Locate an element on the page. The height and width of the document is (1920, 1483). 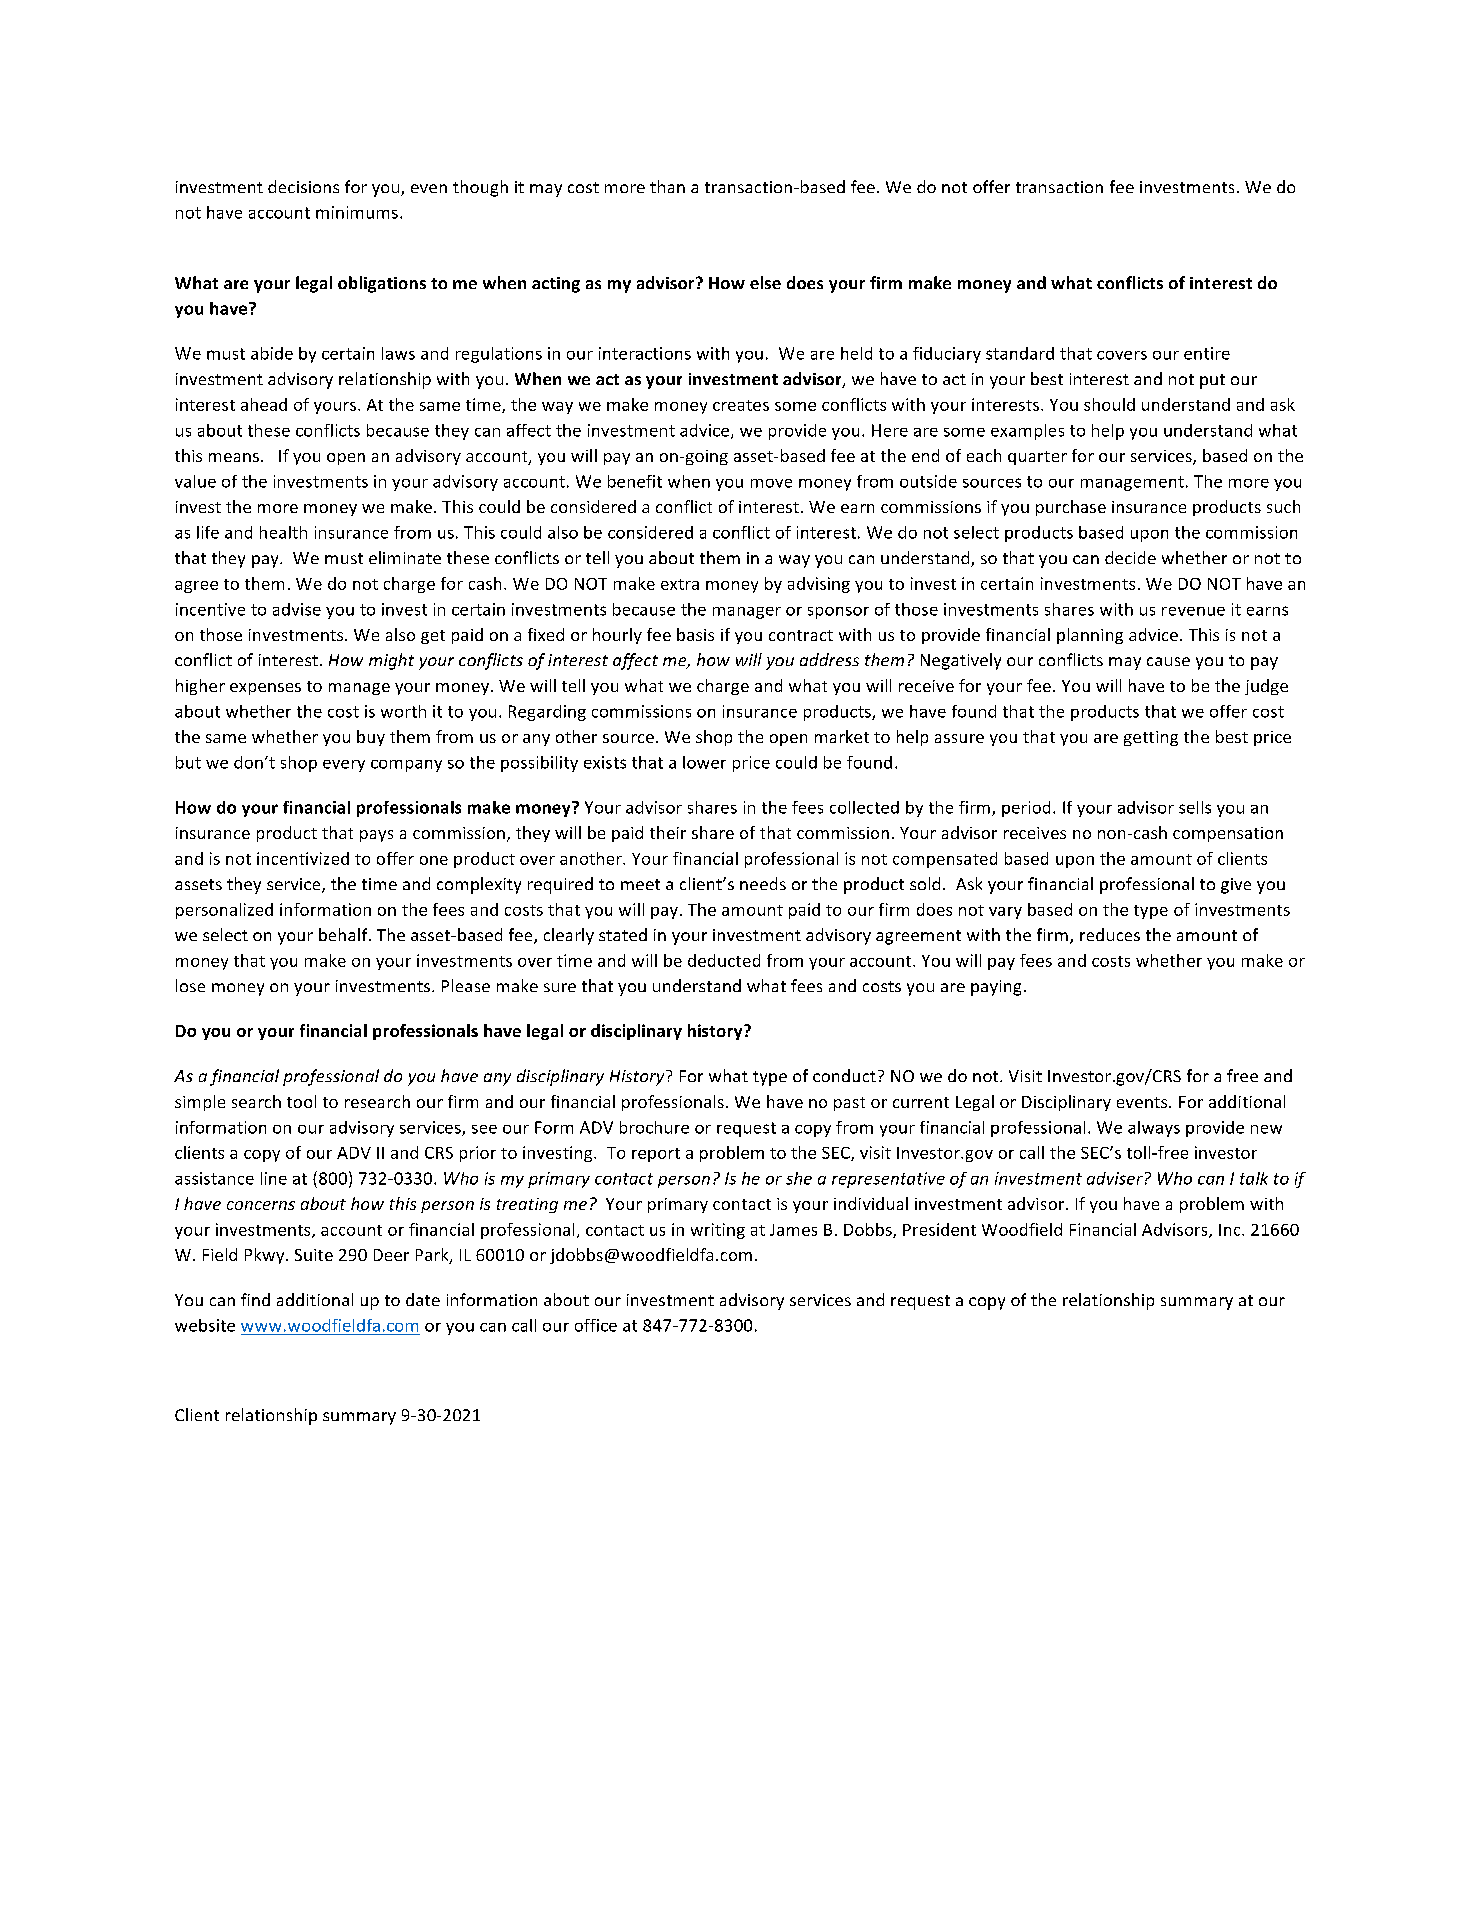
every is located at coordinates (344, 766).
